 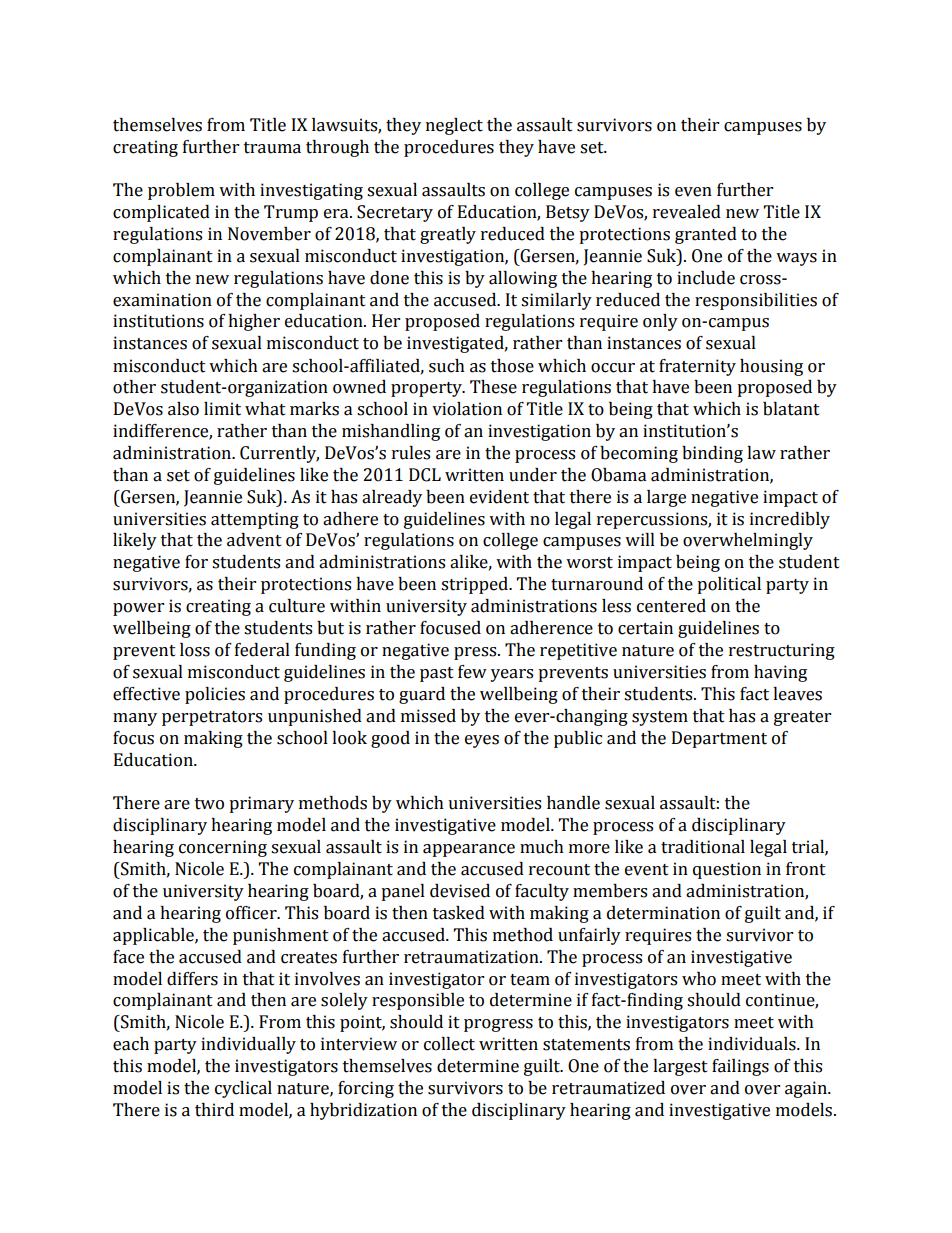 What do you see at coordinates (195, 650) in the image?
I see `loss` at bounding box center [195, 650].
